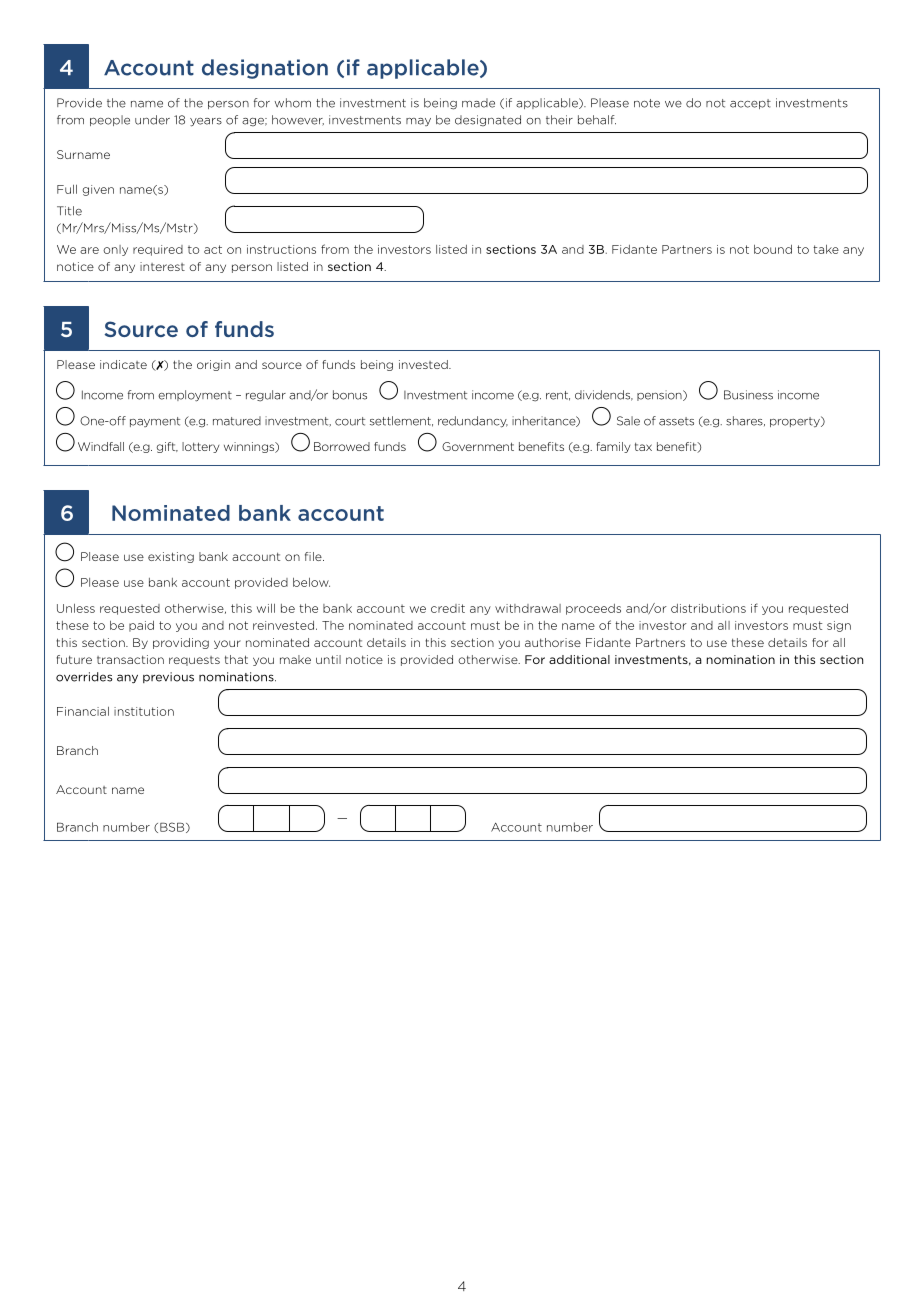  What do you see at coordinates (708, 608) in the image?
I see `distributions` at bounding box center [708, 608].
